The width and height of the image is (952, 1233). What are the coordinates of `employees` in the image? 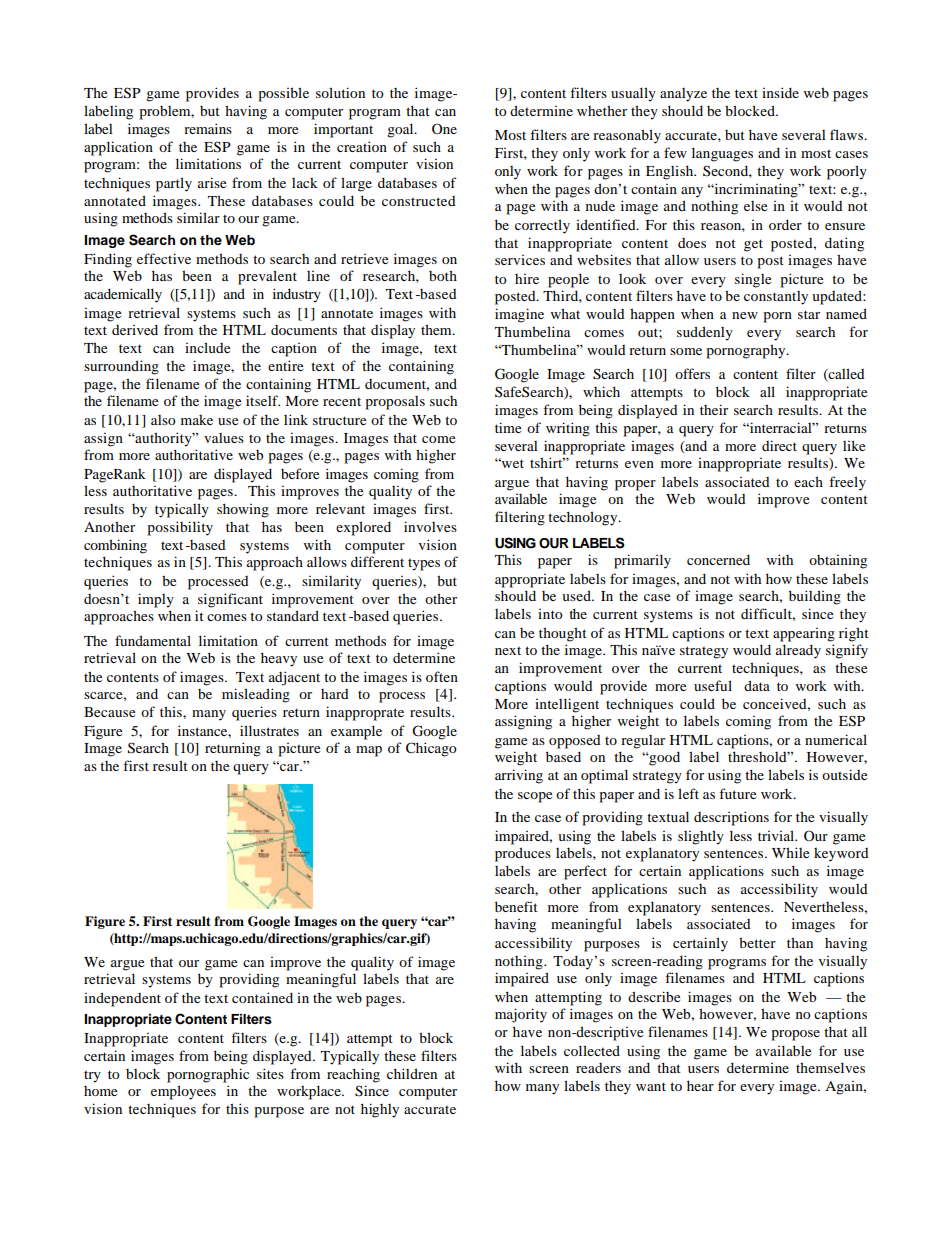 It's located at (183, 1092).
